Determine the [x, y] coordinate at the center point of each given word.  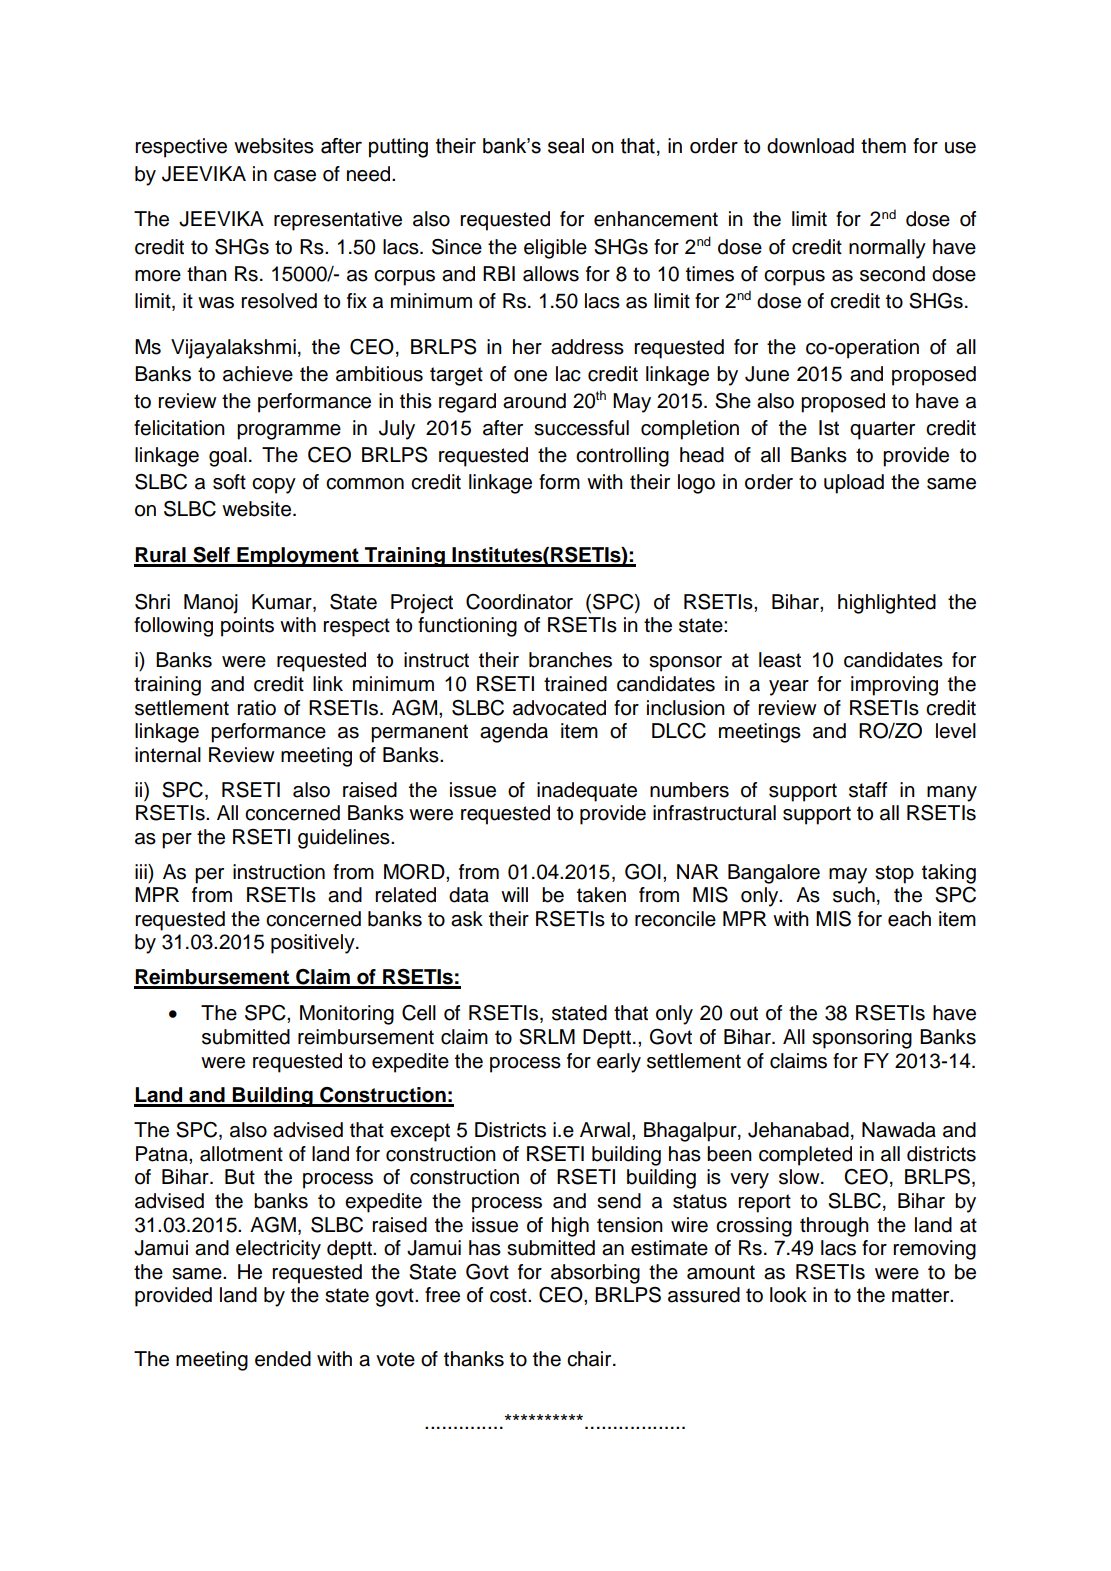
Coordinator [519, 602]
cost [509, 1295]
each [909, 919]
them [883, 146]
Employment [298, 557]
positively [314, 944]
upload [854, 484]
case [295, 176]
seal [566, 146]
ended [283, 1359]
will [514, 894]
